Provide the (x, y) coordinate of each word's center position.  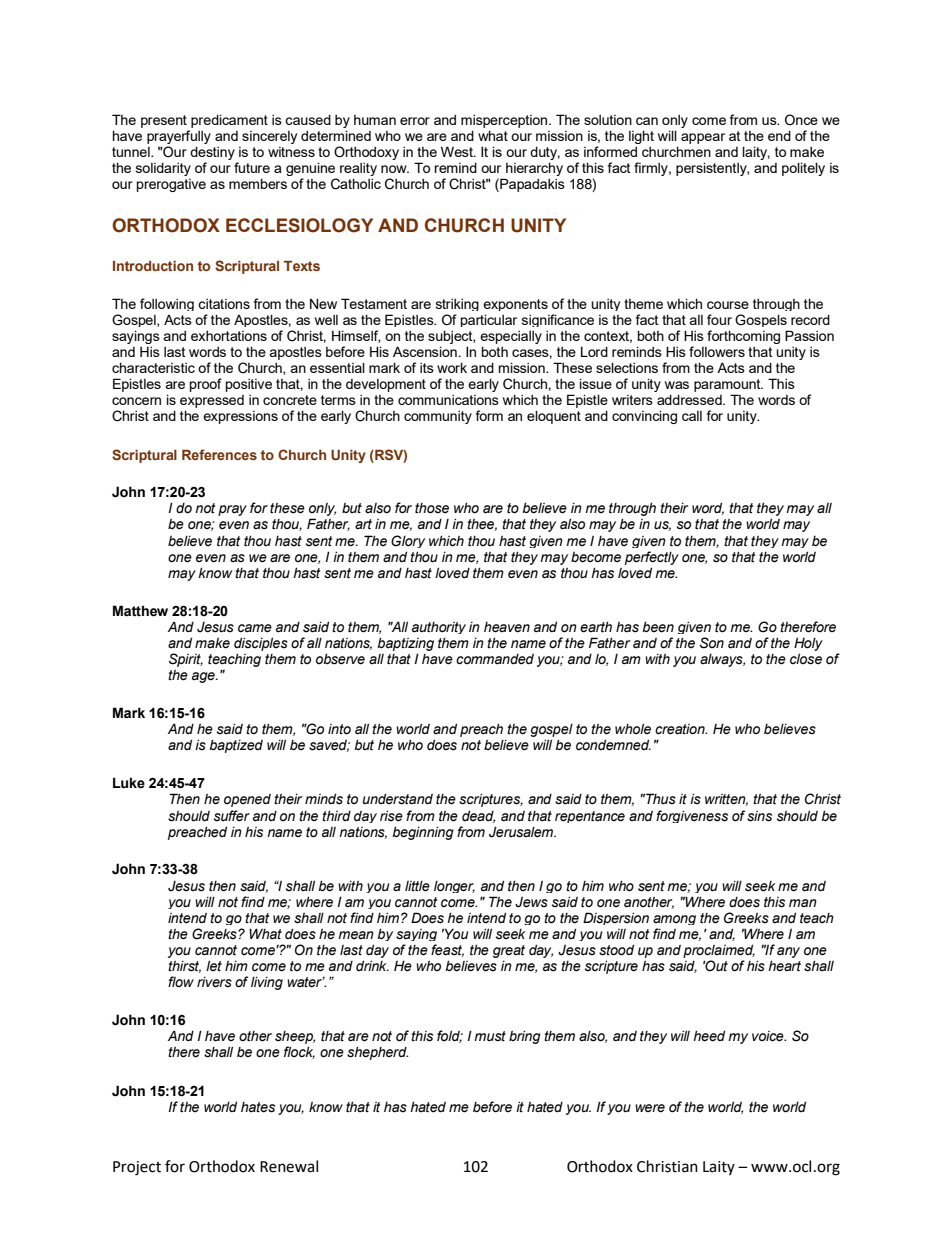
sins (759, 816)
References (219, 454)
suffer (232, 816)
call (692, 416)
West (458, 151)
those (432, 508)
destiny (213, 154)
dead (478, 816)
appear (703, 138)
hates (258, 1107)
